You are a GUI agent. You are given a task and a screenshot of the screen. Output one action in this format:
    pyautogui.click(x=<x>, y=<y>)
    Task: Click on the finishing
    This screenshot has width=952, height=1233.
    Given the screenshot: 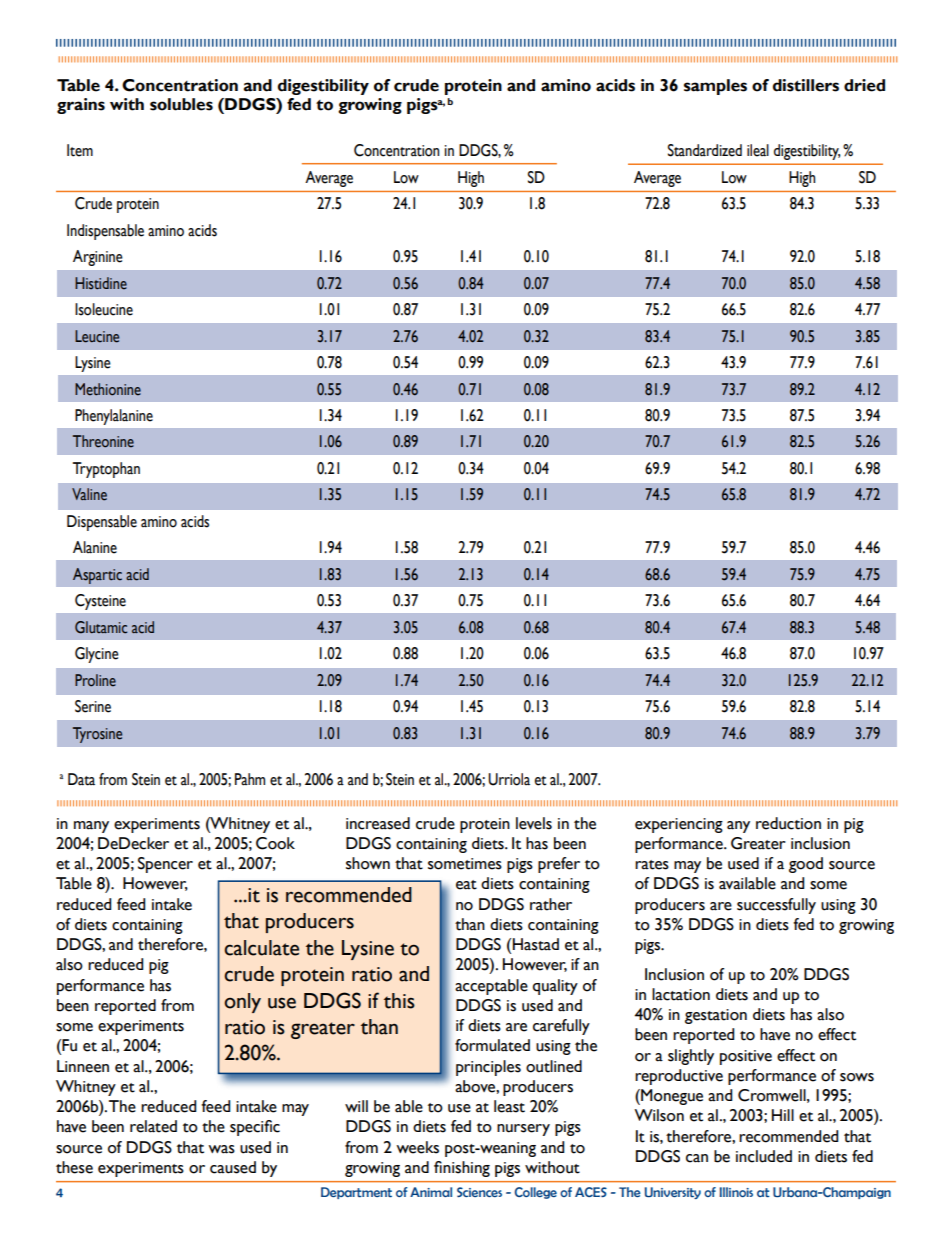 What is the action you would take?
    pyautogui.click(x=462, y=1169)
